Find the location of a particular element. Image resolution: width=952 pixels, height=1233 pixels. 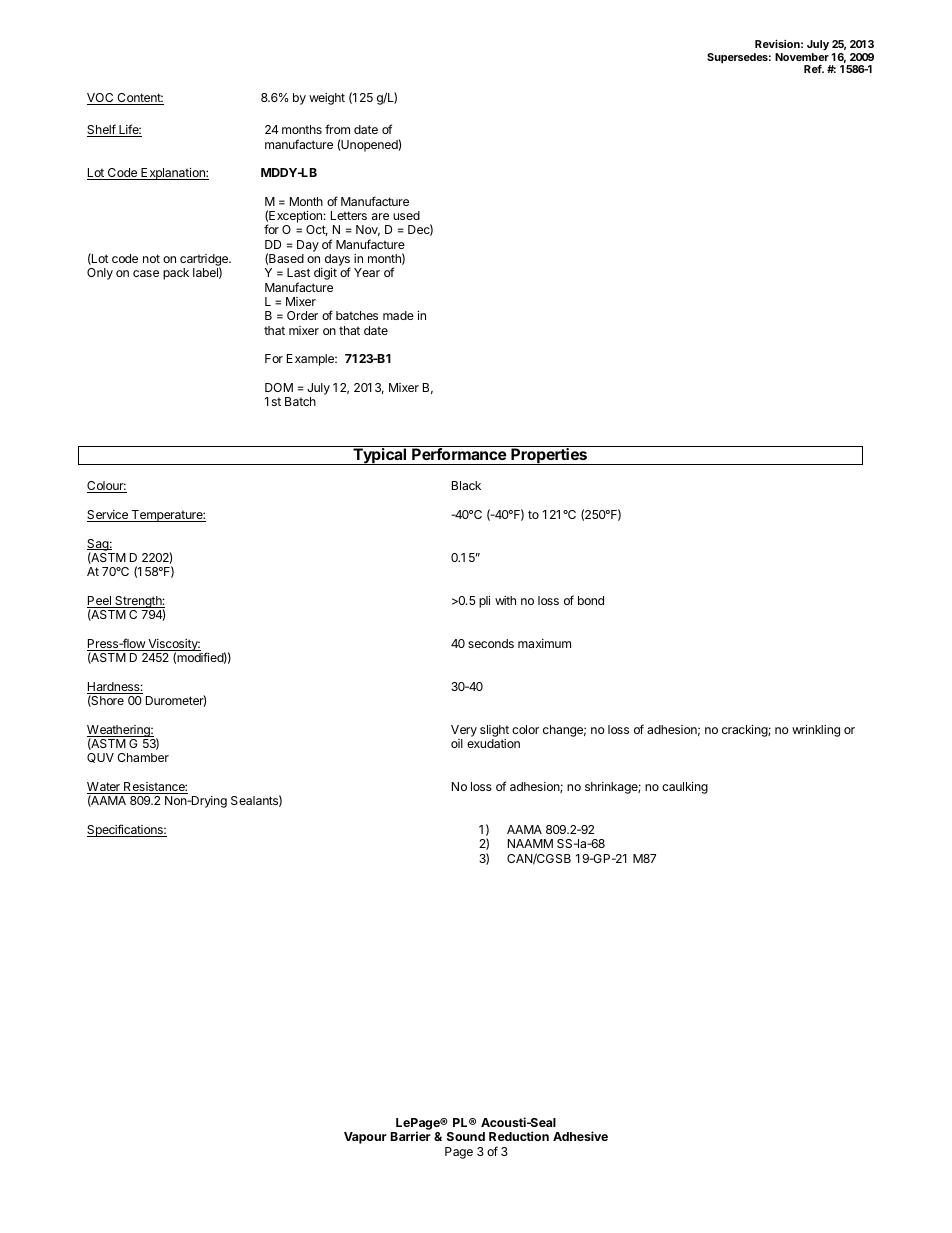

Vapour is located at coordinates (365, 1138).
